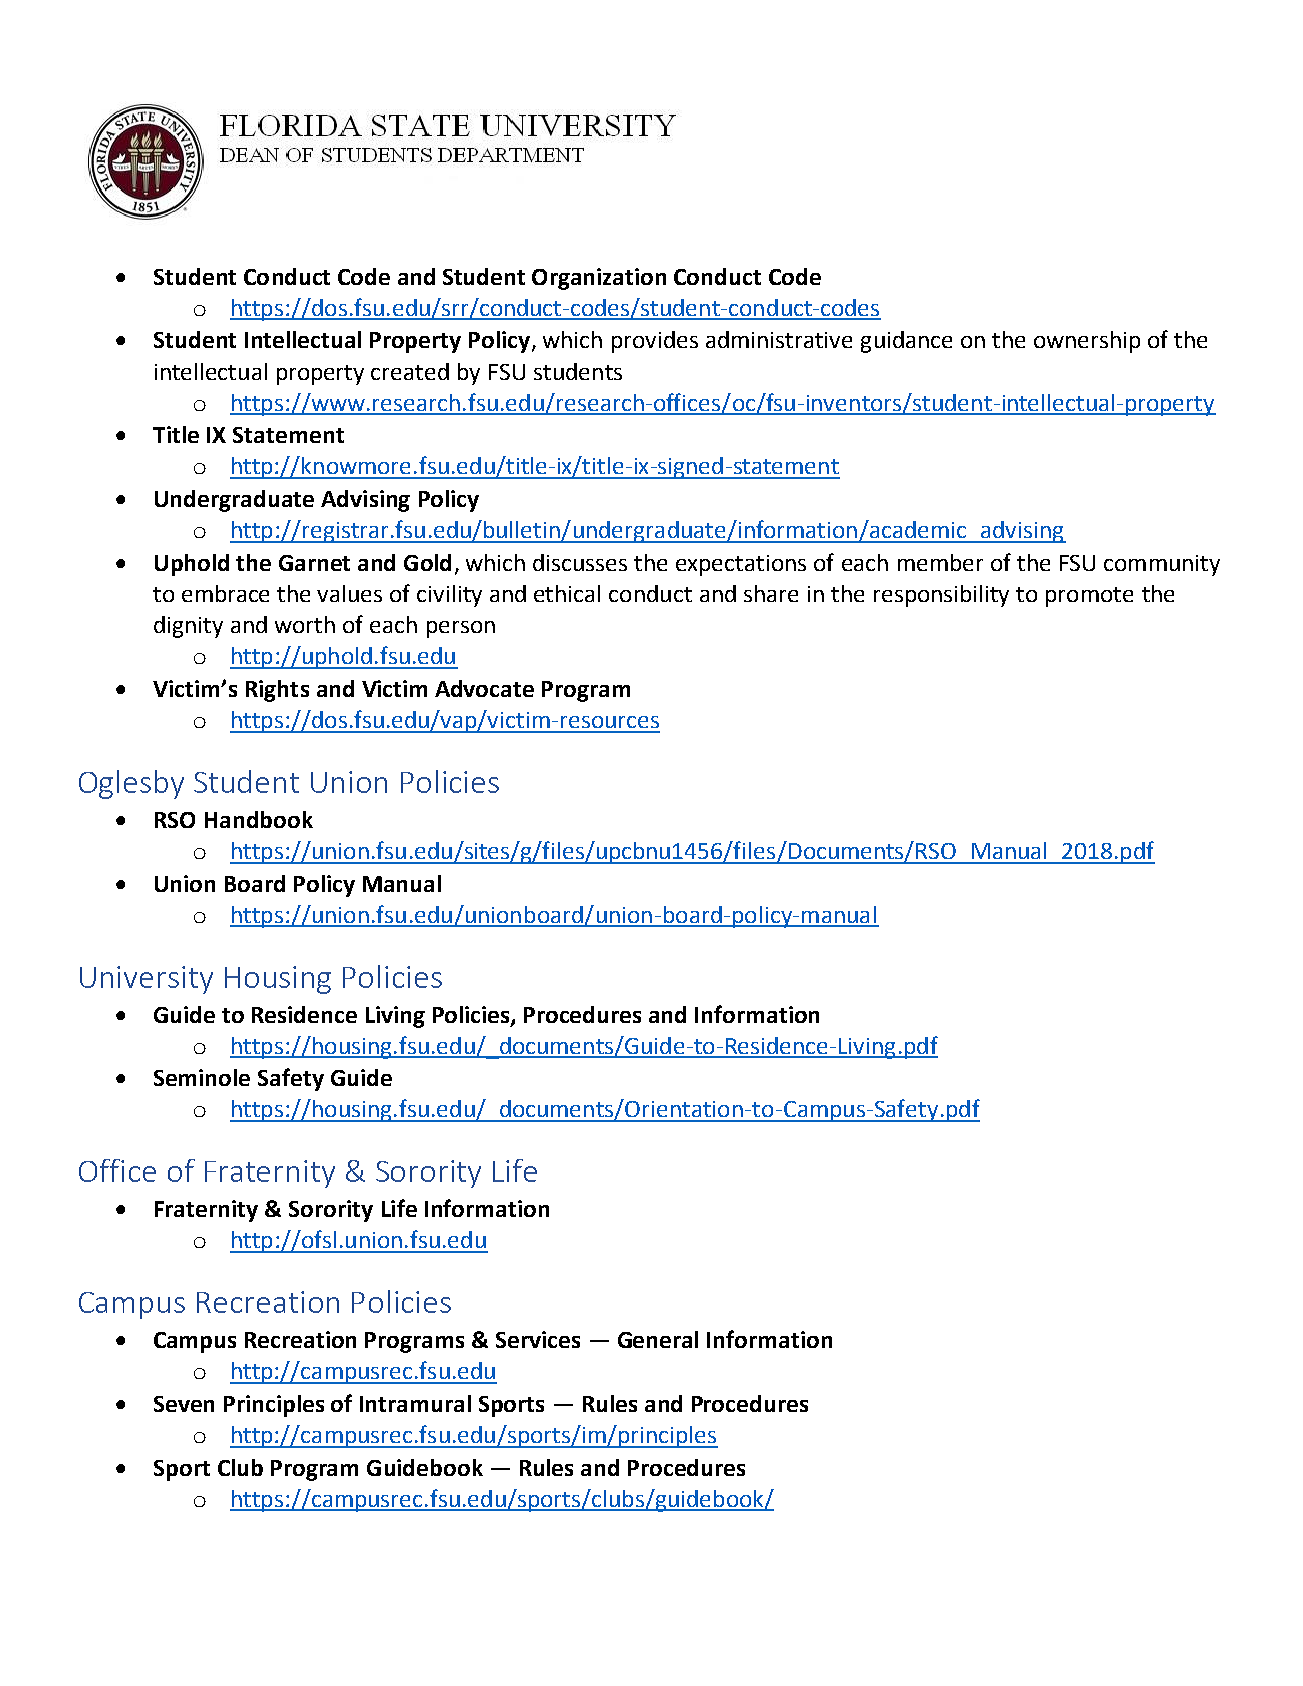  What do you see at coordinates (1089, 597) in the document?
I see `promote` at bounding box center [1089, 597].
